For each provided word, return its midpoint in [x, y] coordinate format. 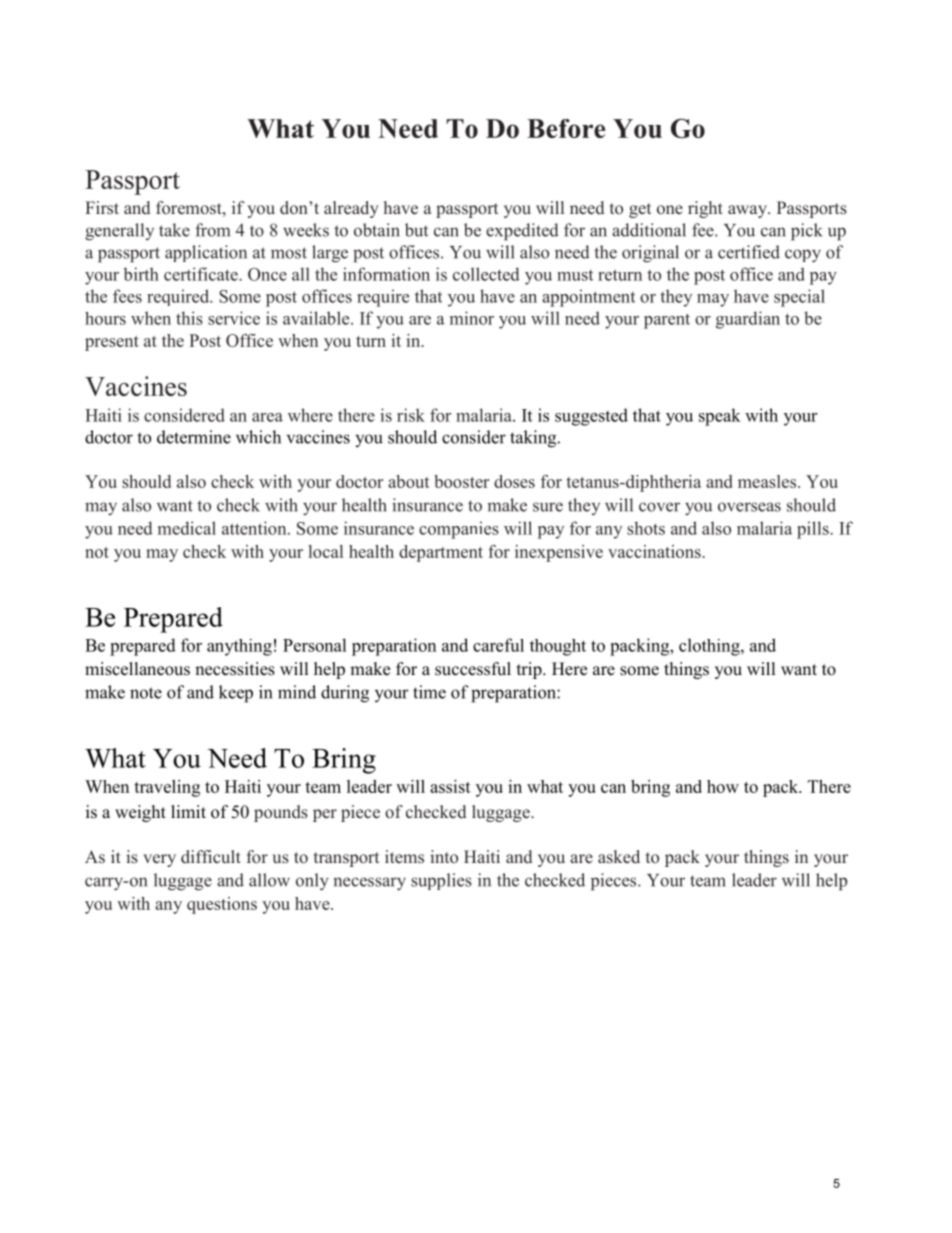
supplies [441, 881]
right [705, 209]
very [159, 860]
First [102, 207]
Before [566, 128]
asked [619, 857]
